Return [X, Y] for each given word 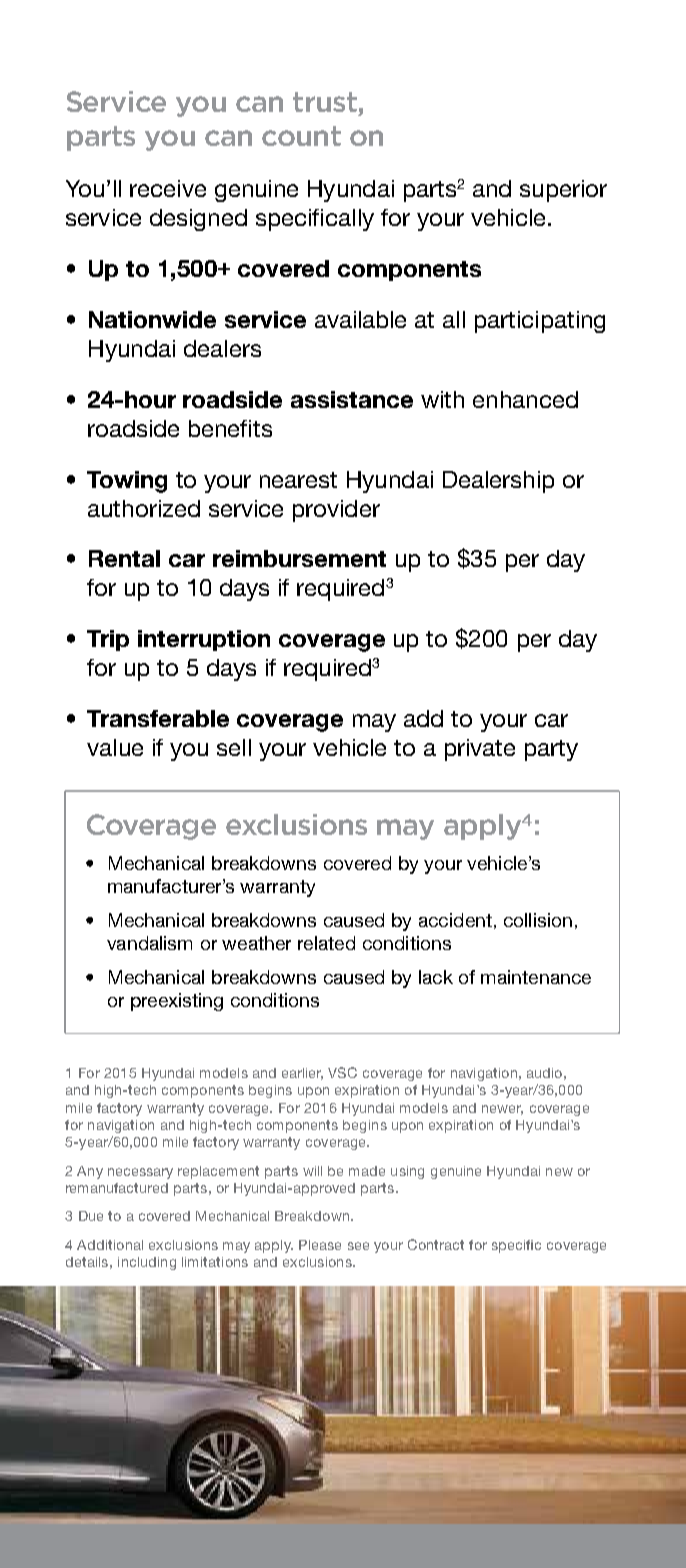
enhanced [525, 399]
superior [563, 191]
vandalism [149, 943]
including [147, 1263]
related [326, 943]
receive [168, 188]
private [480, 750]
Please [320, 1245]
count [301, 136]
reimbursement [299, 558]
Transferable [158, 718]
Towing [127, 482]
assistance [352, 399]
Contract [436, 1244]
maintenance [536, 977]
